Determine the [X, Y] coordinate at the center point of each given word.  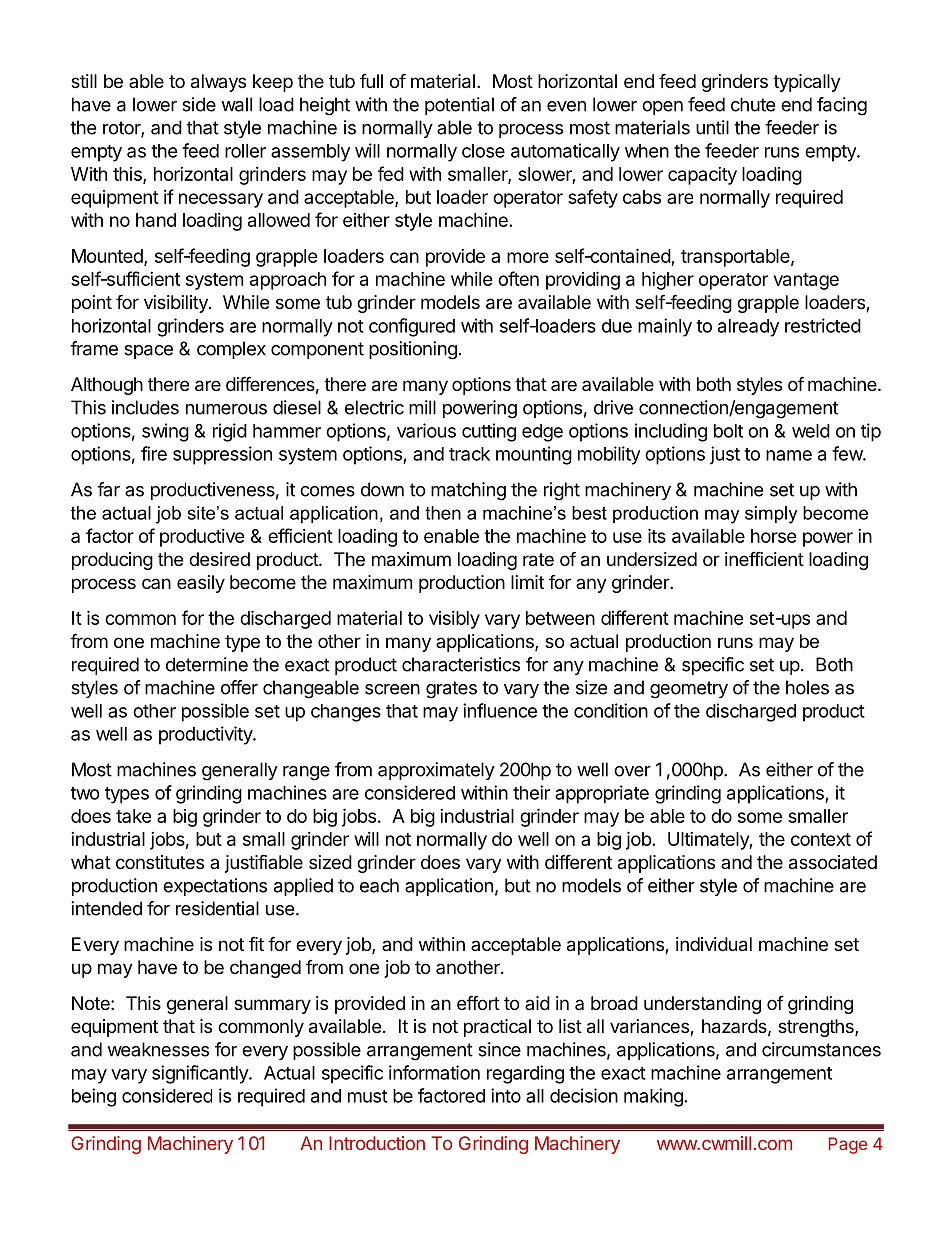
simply [771, 515]
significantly [201, 1074]
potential [459, 106]
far [108, 489]
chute [753, 104]
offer [239, 687]
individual [714, 944]
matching [468, 491]
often [518, 278]
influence [500, 710]
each [379, 885]
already [748, 328]
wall [236, 104]
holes [807, 687]
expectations [215, 887]
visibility [177, 304]
